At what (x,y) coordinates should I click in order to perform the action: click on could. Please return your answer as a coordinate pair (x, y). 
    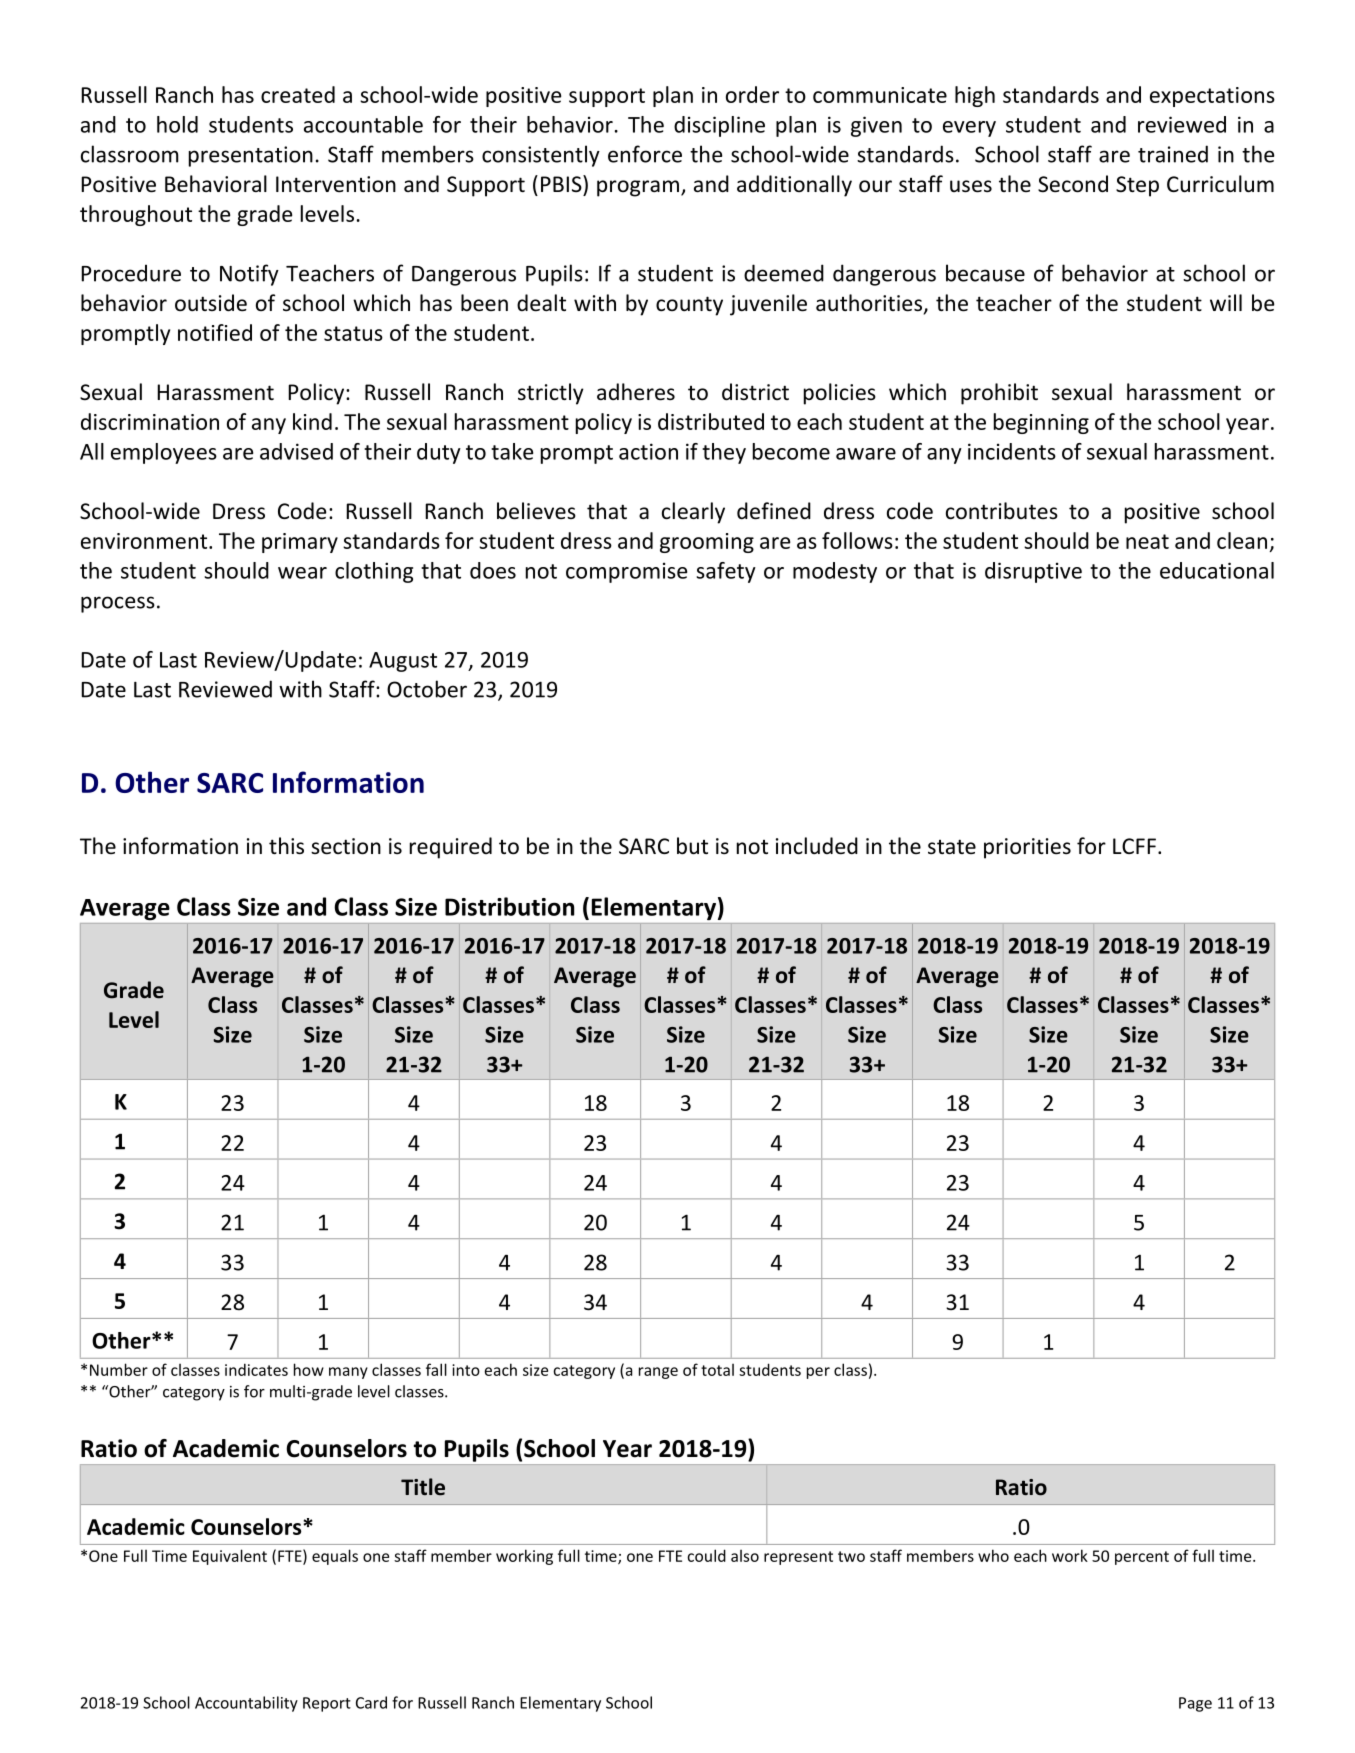
    Looking at the image, I should click on (706, 1555).
